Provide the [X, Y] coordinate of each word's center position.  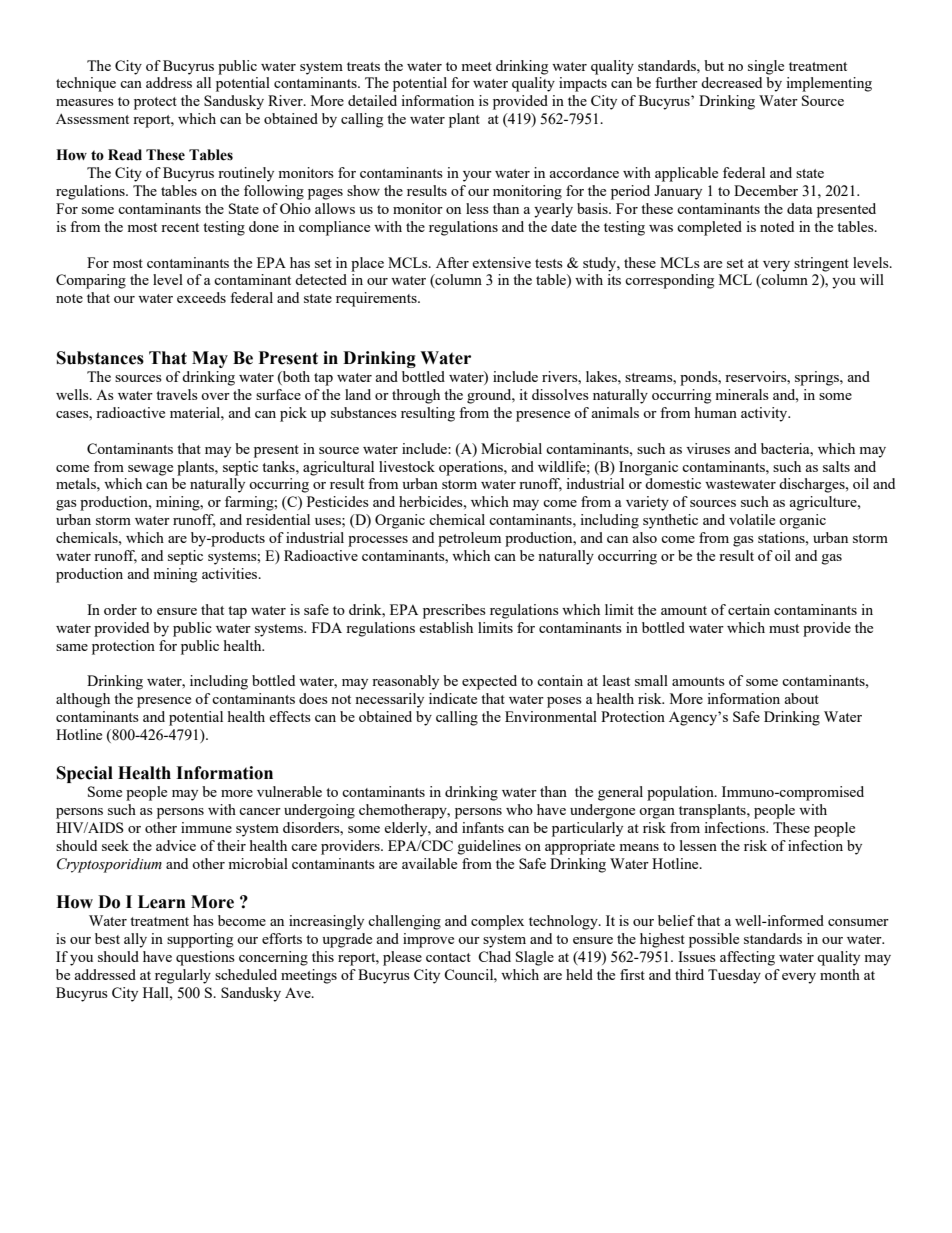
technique [86, 84]
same [72, 647]
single [766, 67]
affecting [747, 958]
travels [177, 394]
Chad [494, 956]
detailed [372, 100]
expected [489, 682]
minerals [742, 394]
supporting [200, 940]
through [416, 396]
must [784, 628]
